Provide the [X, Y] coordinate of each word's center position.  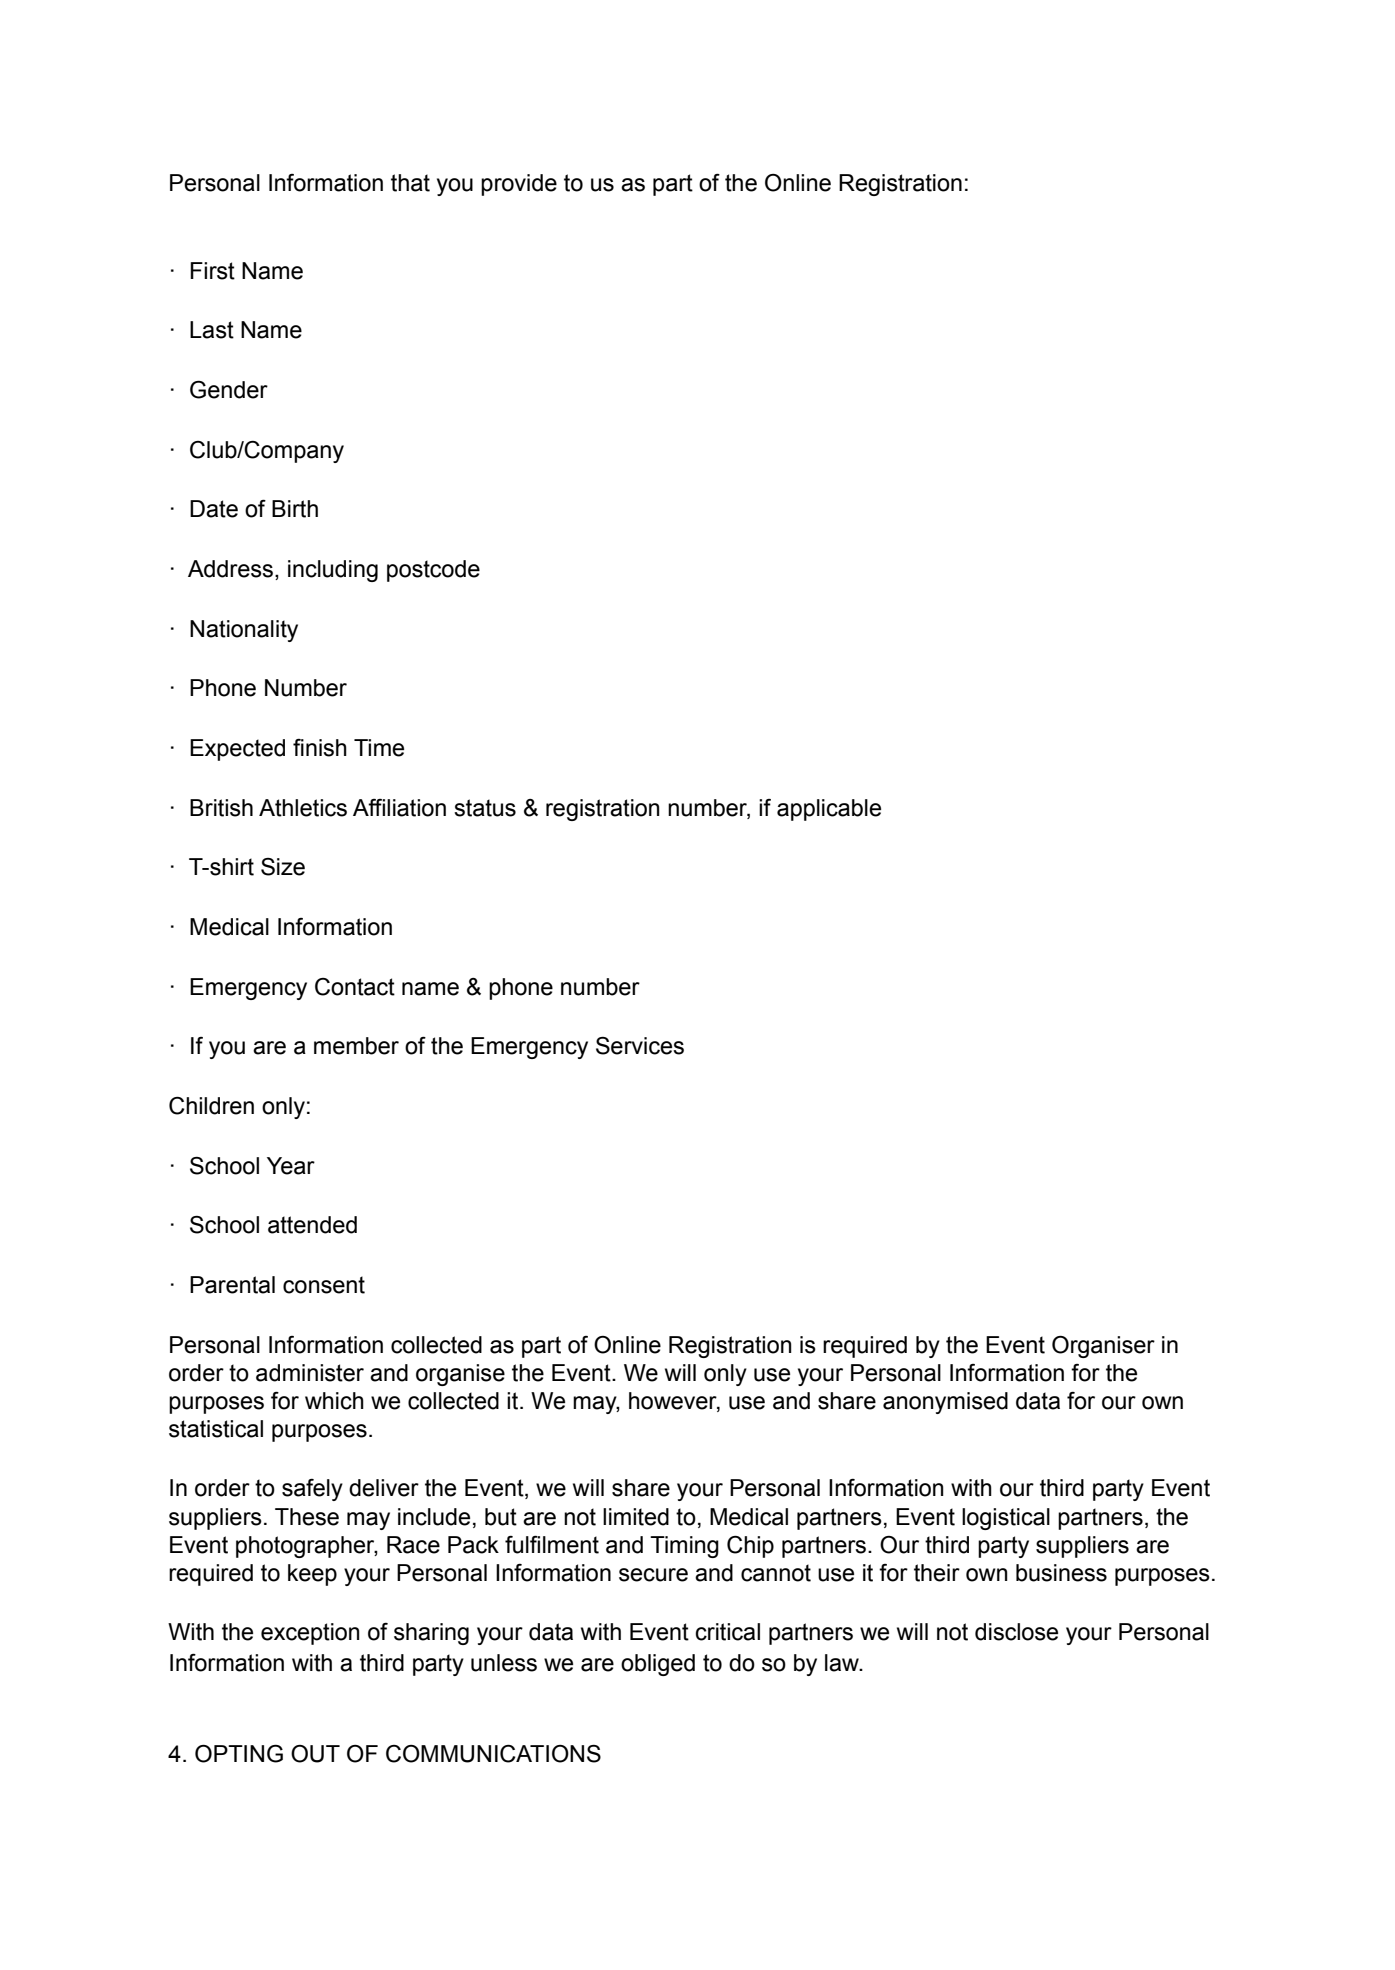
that [410, 183]
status [485, 808]
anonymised [945, 1403]
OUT [315, 1754]
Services [640, 1046]
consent [324, 1285]
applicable [829, 810]
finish [320, 748]
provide [519, 185]
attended [312, 1225]
